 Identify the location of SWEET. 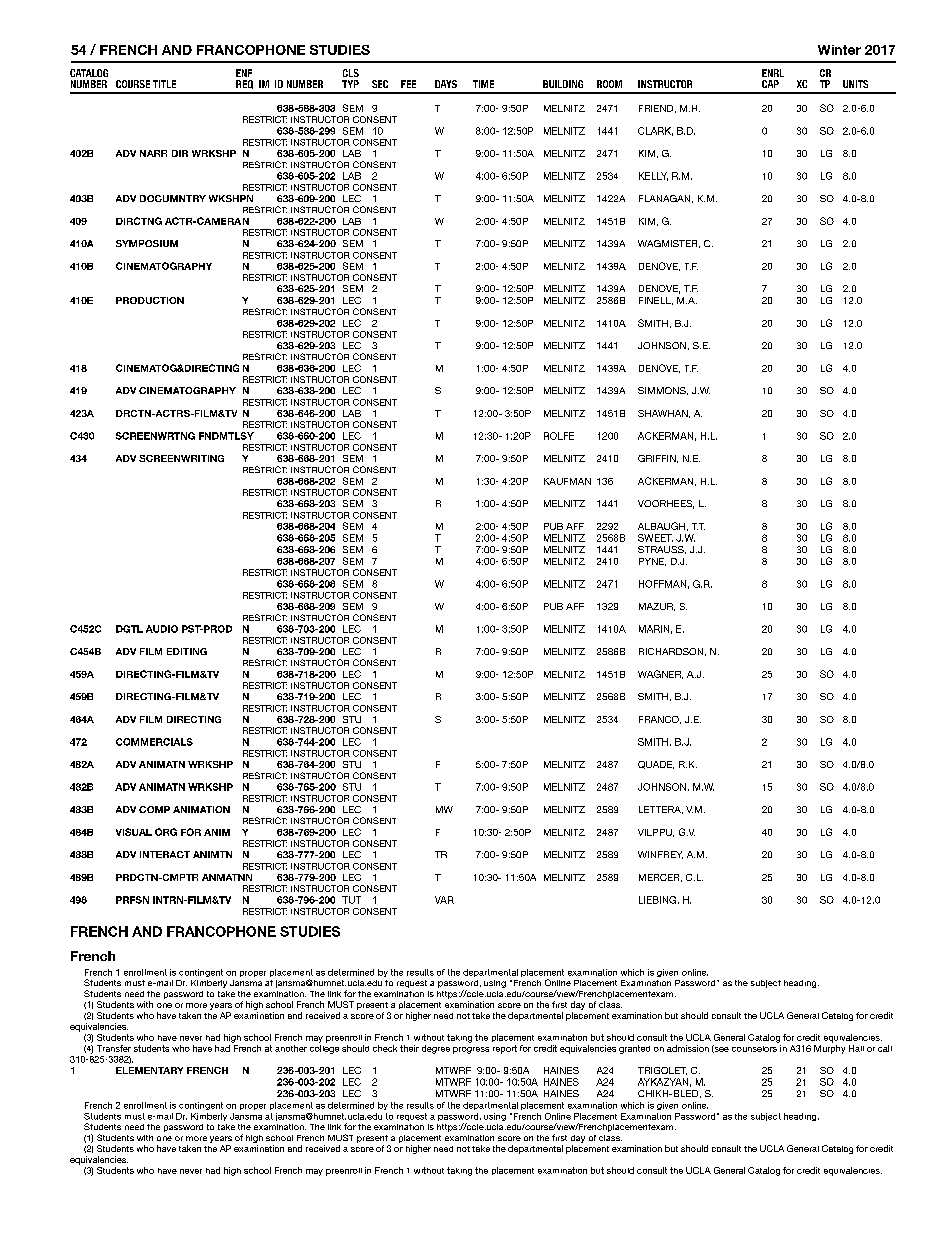
(655, 538).
